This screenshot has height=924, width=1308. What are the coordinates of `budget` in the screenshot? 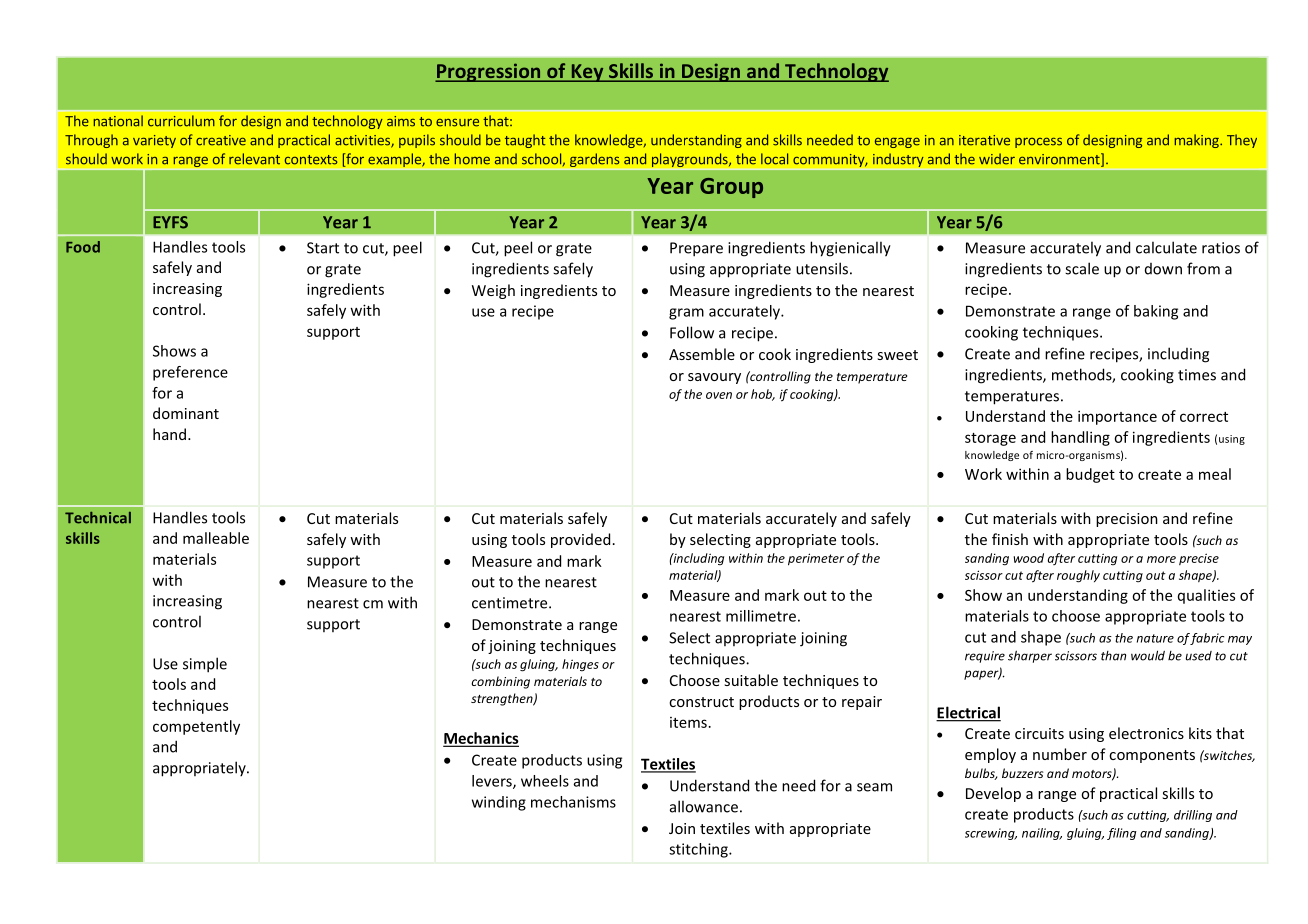 It's located at (1090, 475).
